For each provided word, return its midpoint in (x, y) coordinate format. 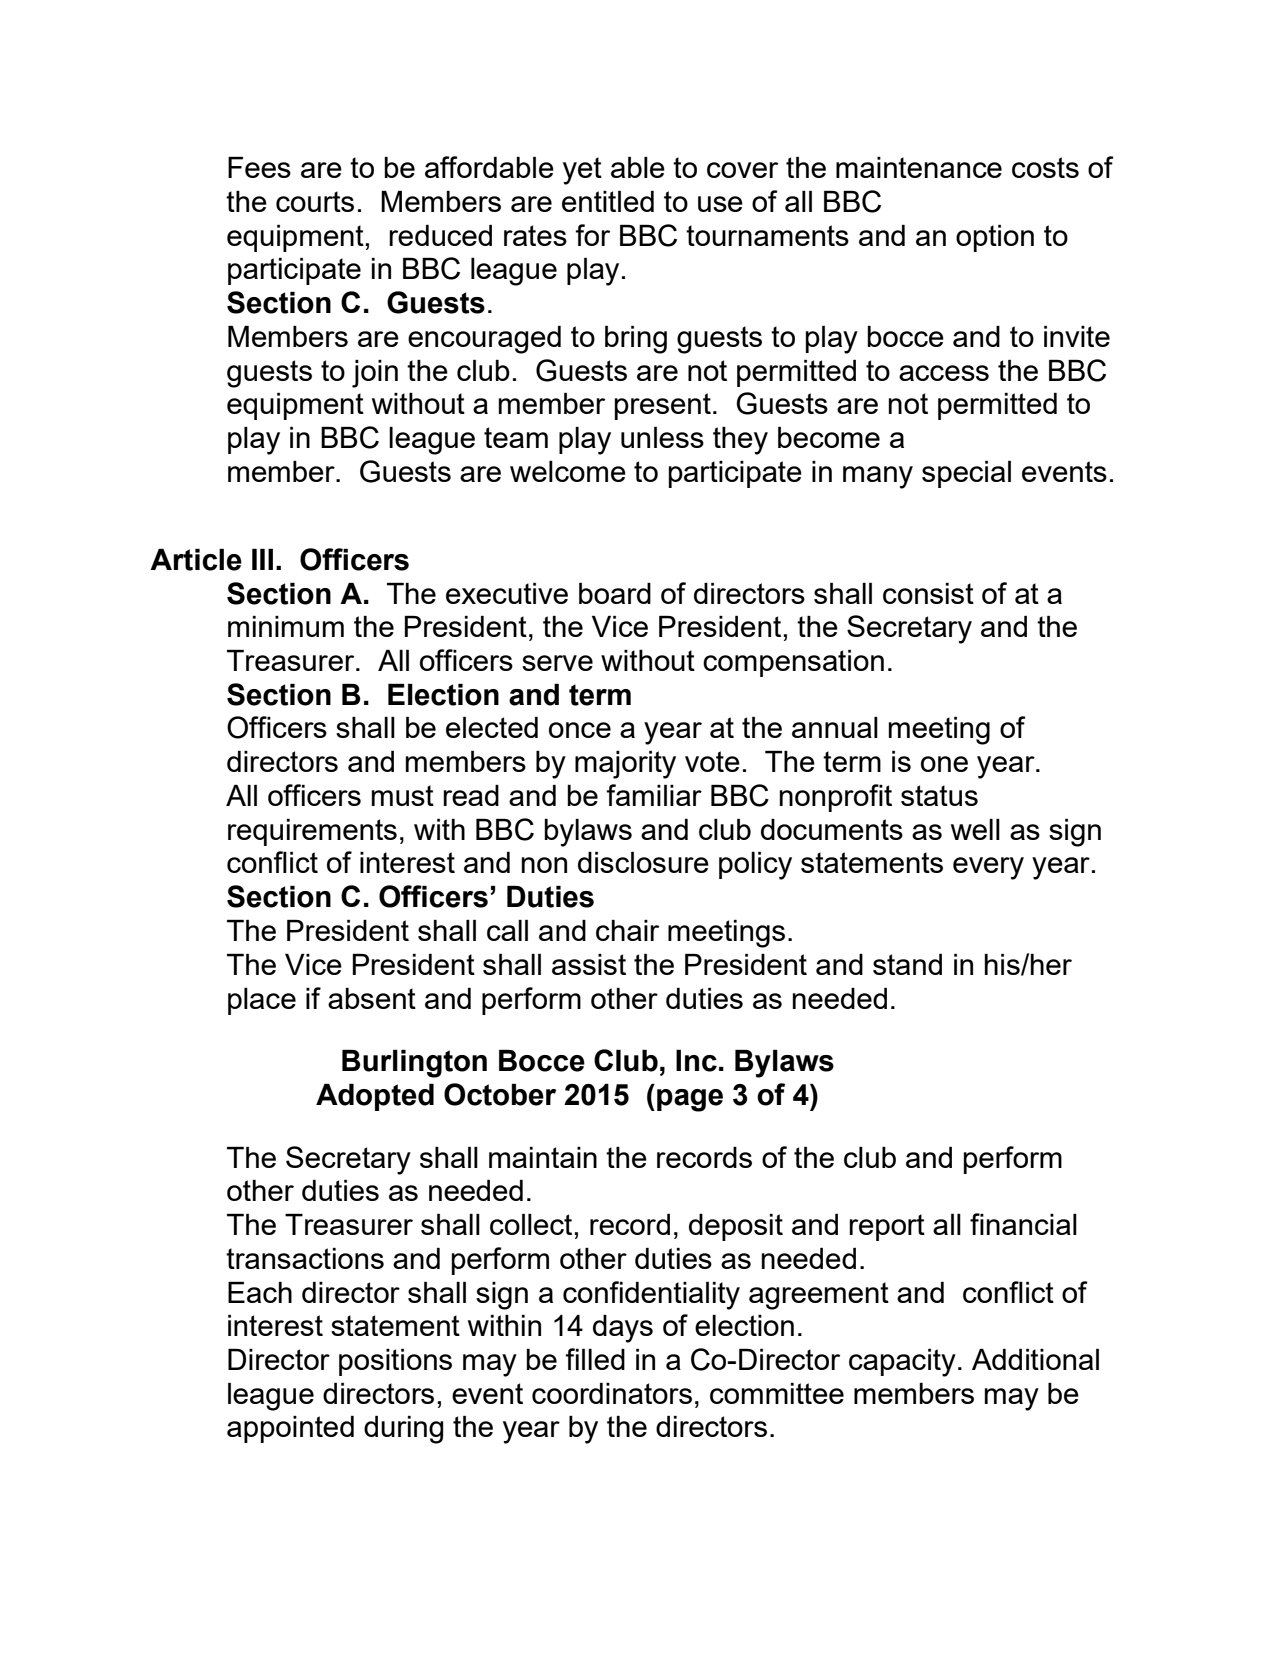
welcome (568, 471)
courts (315, 201)
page (690, 1100)
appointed (290, 1429)
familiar (654, 795)
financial (1023, 1224)
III (262, 559)
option (995, 238)
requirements (312, 832)
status (939, 795)
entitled (608, 201)
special (966, 474)
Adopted (375, 1097)
